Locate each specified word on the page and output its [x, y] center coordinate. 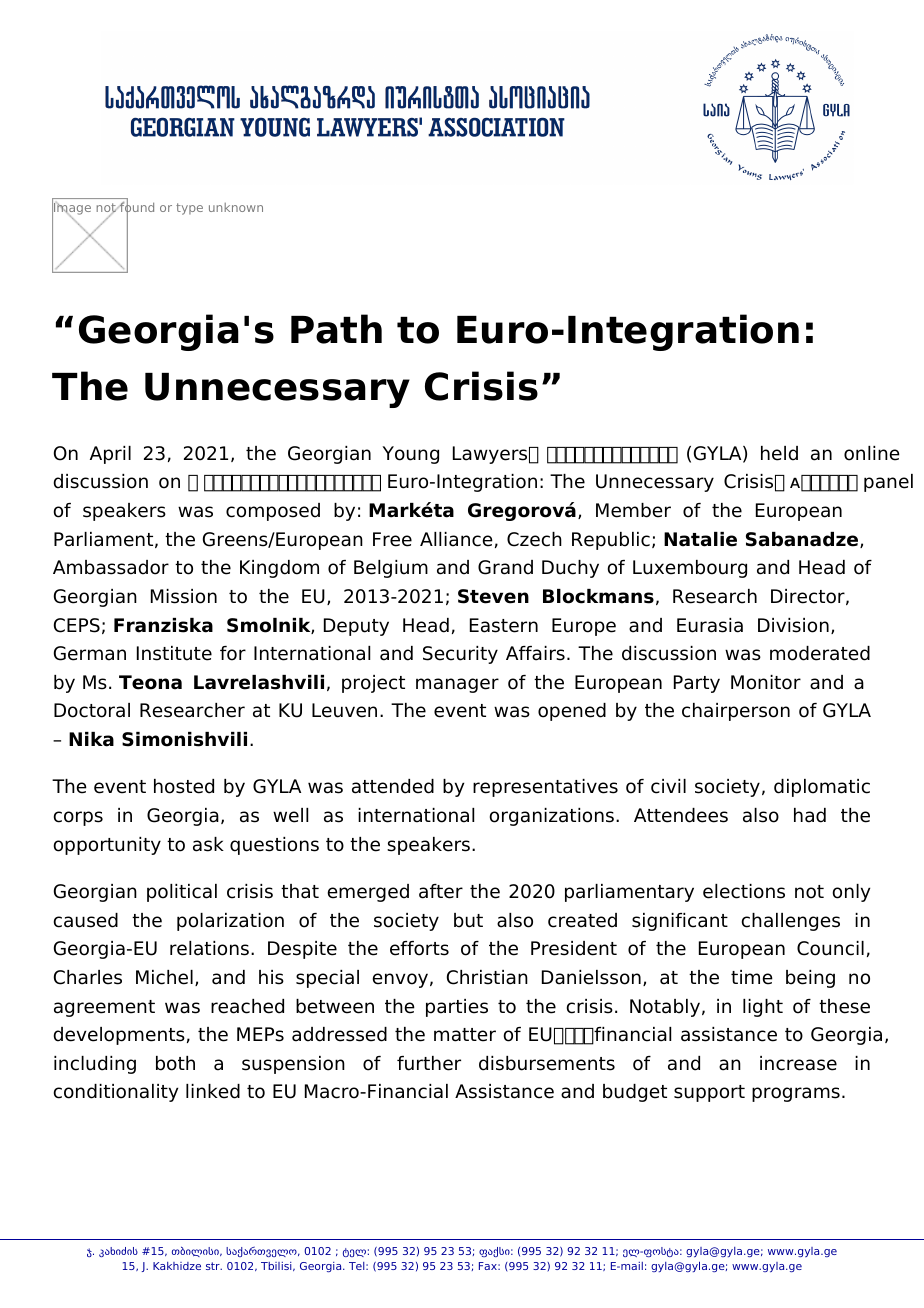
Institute [174, 653]
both [175, 1063]
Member [633, 510]
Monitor [766, 682]
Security [460, 655]
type [189, 209]
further [429, 1063]
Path [336, 329]
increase [798, 1063]
